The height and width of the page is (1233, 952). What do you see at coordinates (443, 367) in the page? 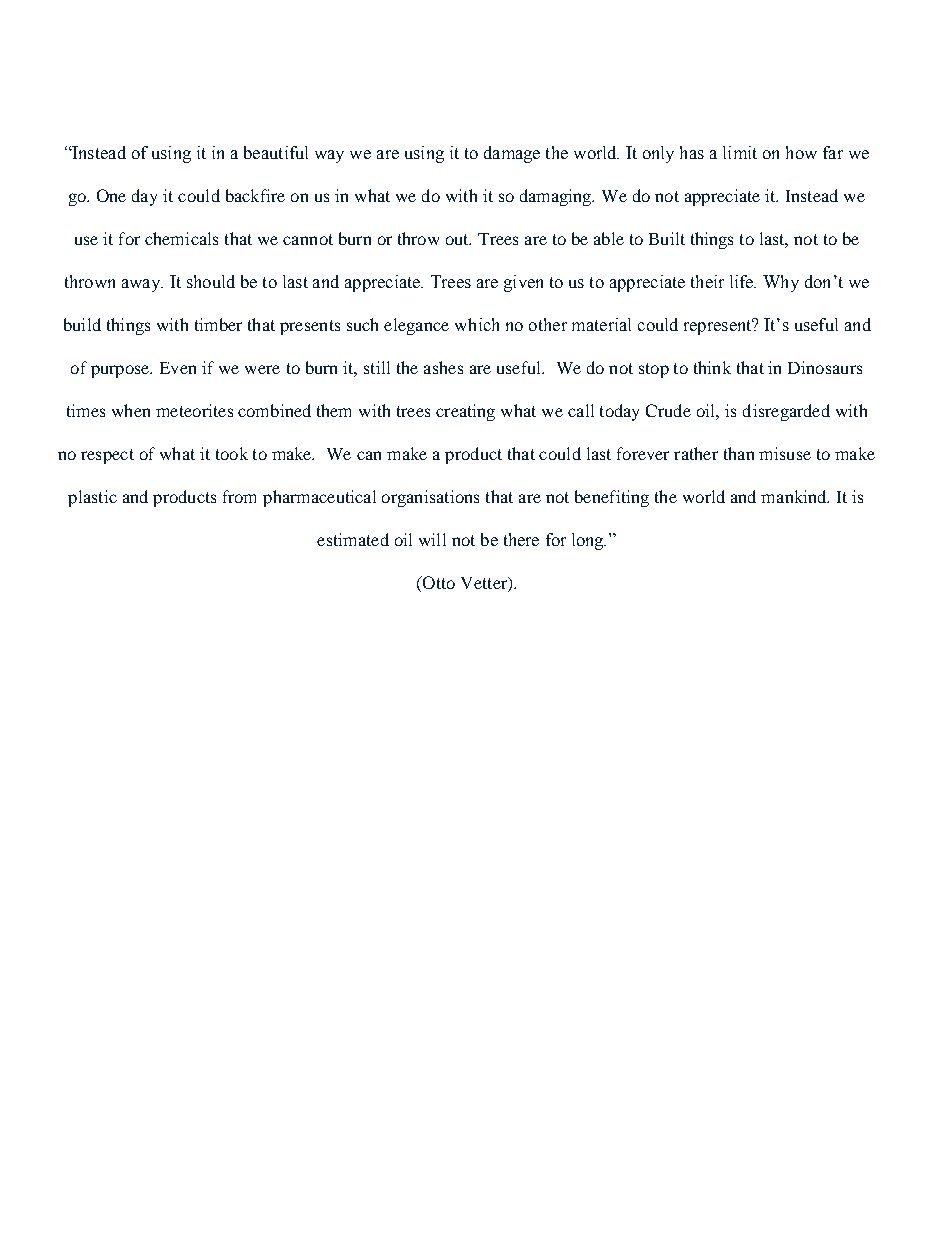
I see `ashes` at bounding box center [443, 367].
